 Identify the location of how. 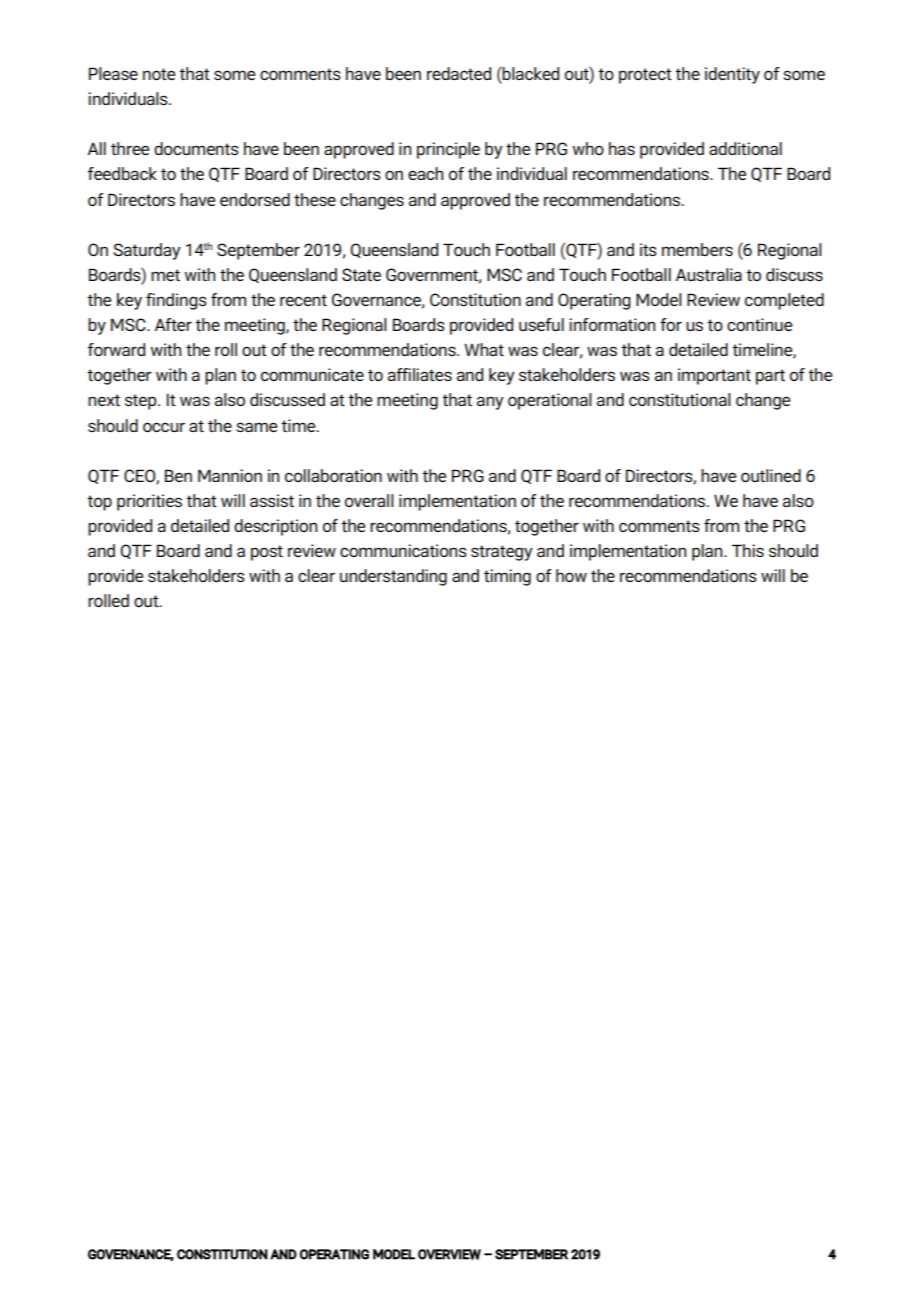
(571, 575).
